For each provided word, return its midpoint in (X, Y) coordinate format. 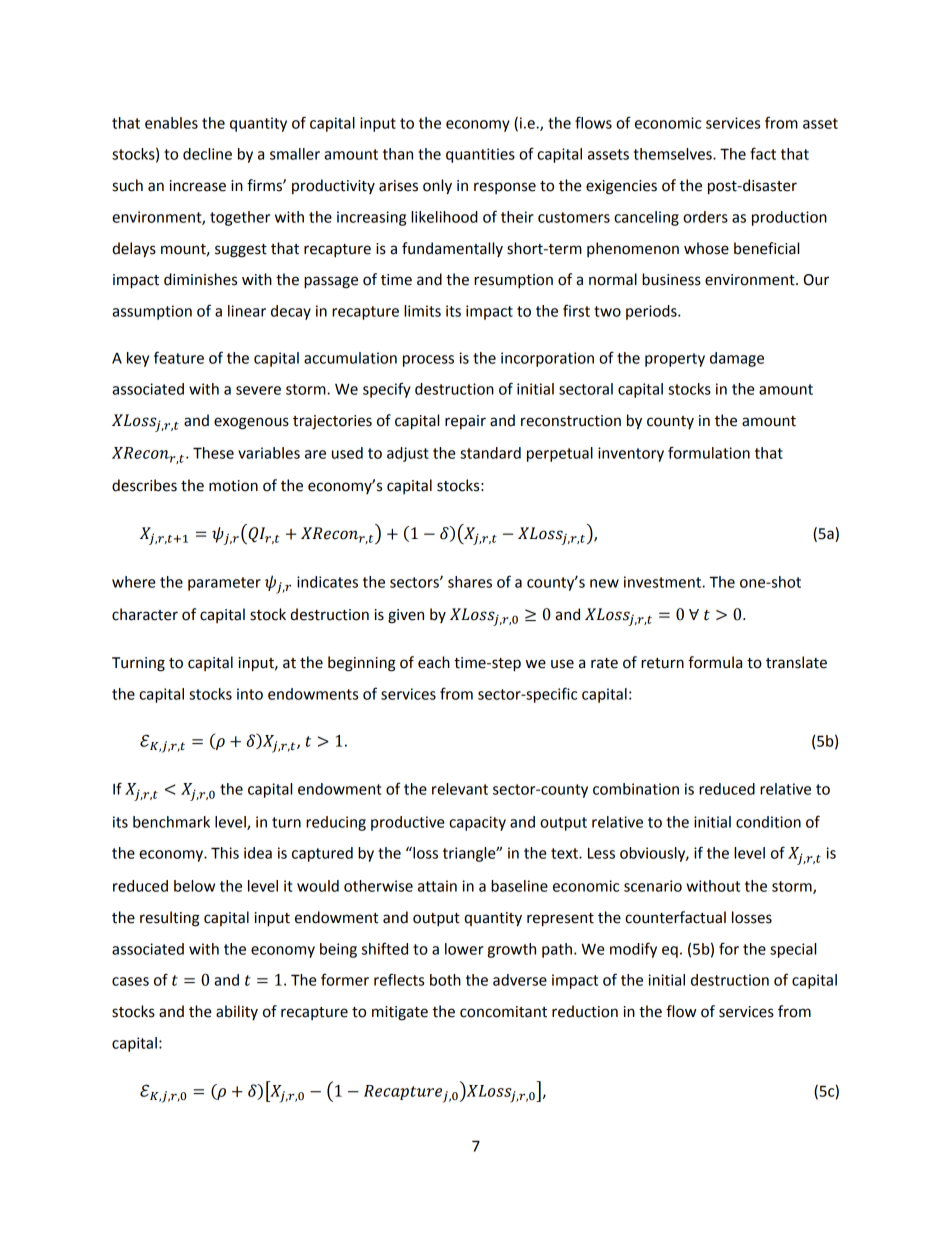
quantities (480, 155)
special (793, 950)
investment (663, 582)
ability (237, 1012)
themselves (673, 154)
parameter (224, 584)
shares (470, 582)
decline (207, 154)
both (445, 980)
